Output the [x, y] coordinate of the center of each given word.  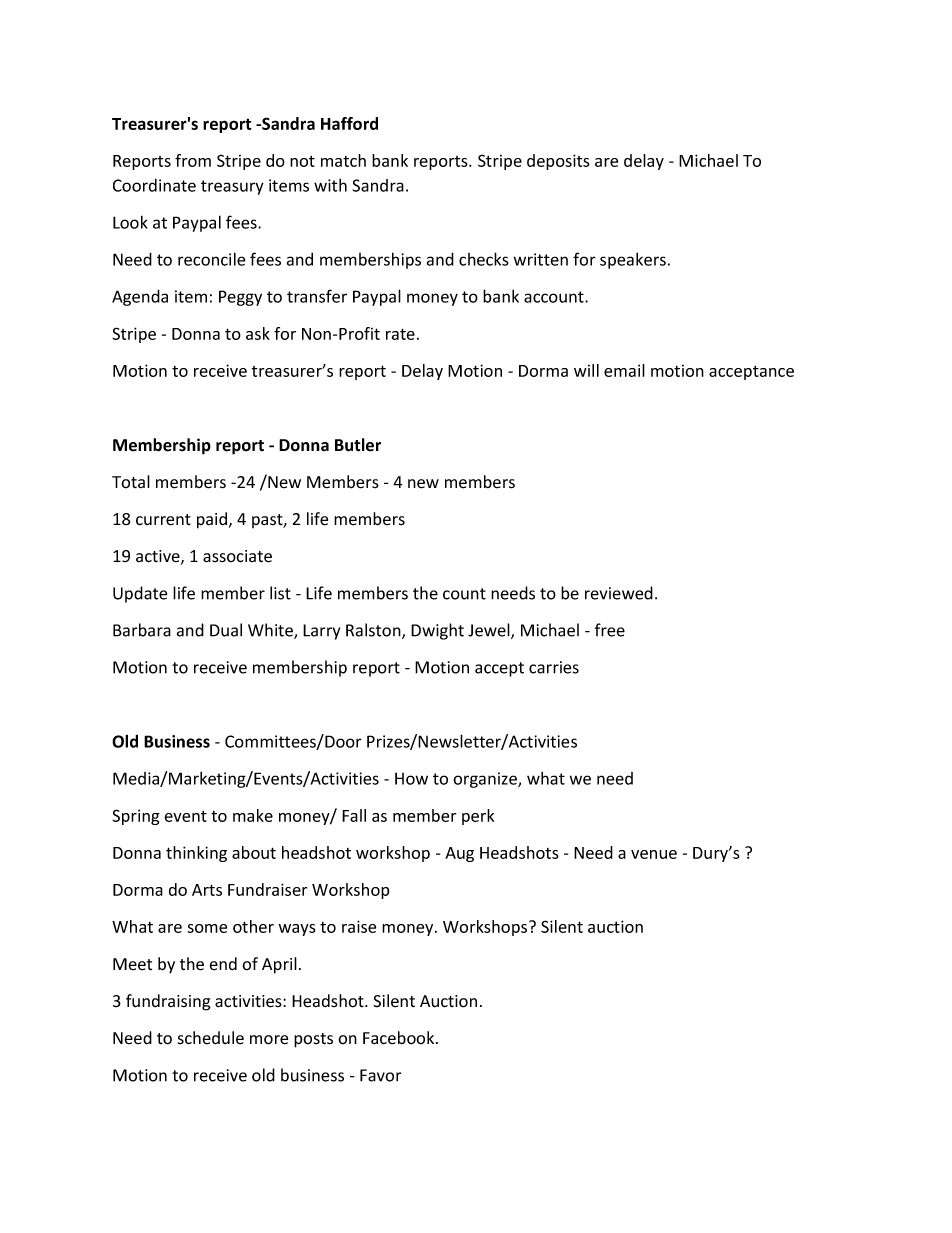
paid [212, 520]
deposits [558, 162]
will [586, 370]
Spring [135, 817]
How [411, 778]
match [343, 160]
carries [554, 667]
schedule [211, 1038]
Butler [358, 445]
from [193, 160]
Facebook [400, 1038]
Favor [381, 1075]
